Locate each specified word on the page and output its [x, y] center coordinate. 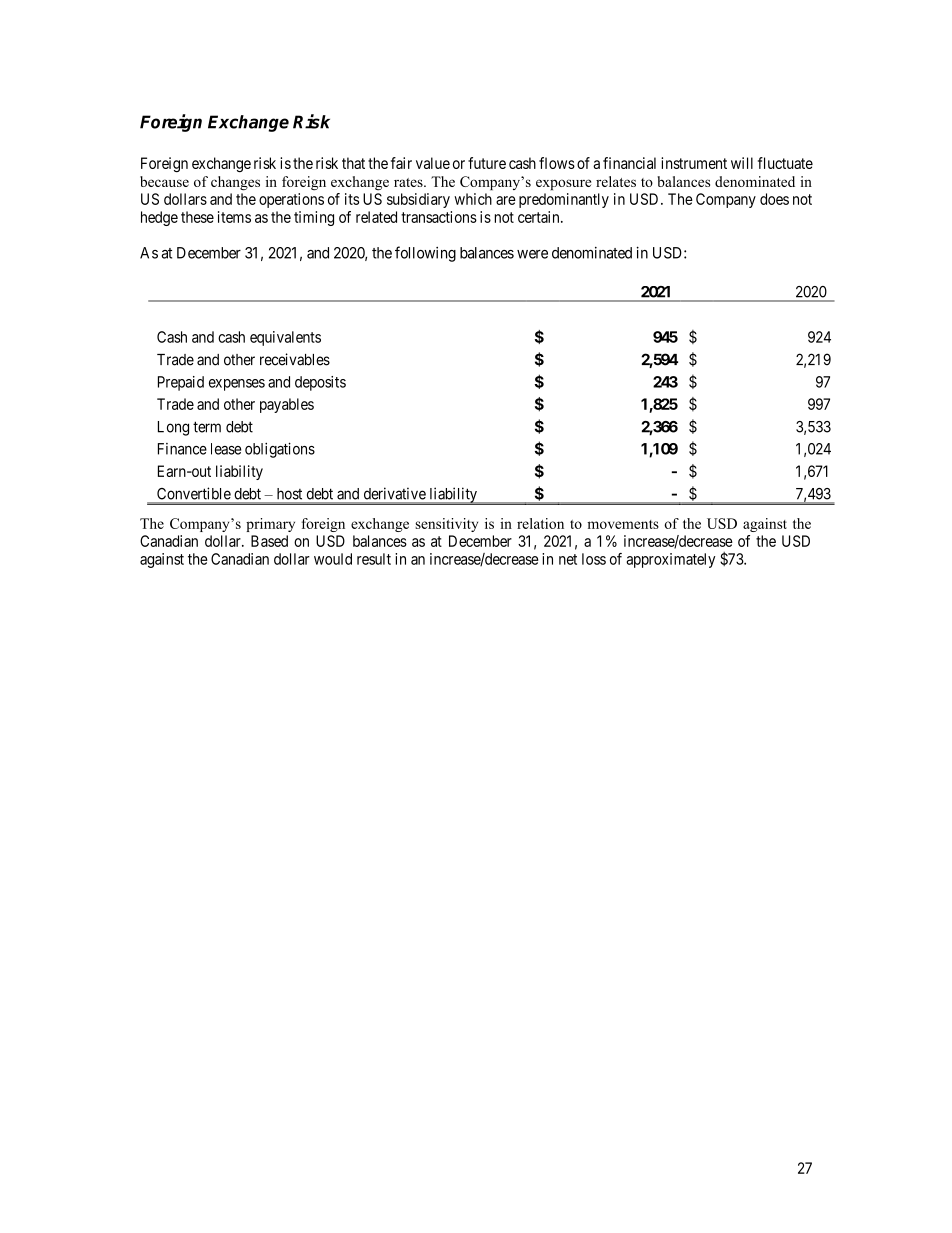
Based [269, 541]
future [487, 163]
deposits [320, 383]
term [207, 427]
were [532, 254]
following [425, 254]
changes [235, 183]
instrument [694, 163]
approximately [670, 560]
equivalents [285, 338]
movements [623, 524]
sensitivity [446, 525]
